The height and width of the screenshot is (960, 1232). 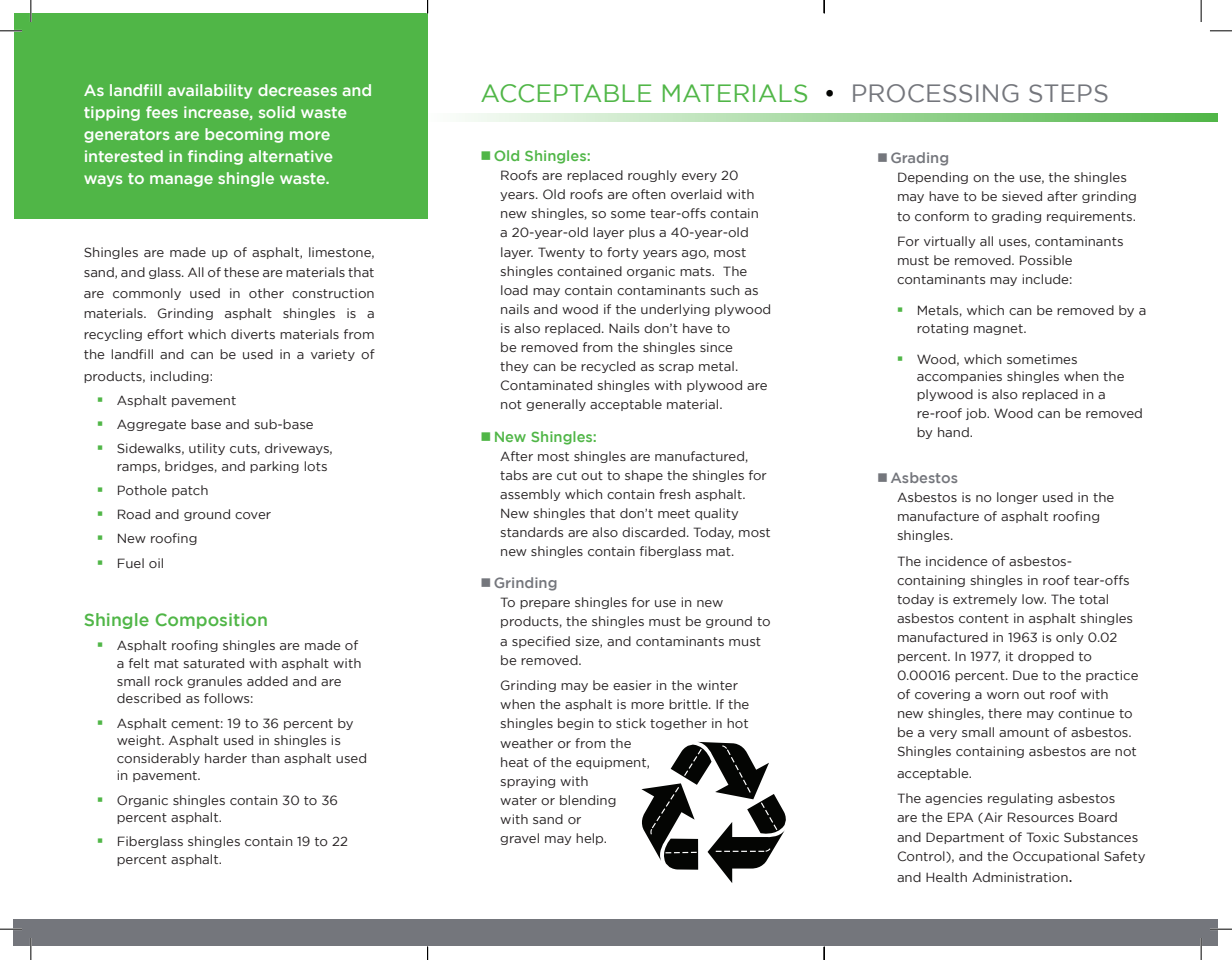 What do you see at coordinates (1046, 260) in the screenshot?
I see `Possible` at bounding box center [1046, 260].
